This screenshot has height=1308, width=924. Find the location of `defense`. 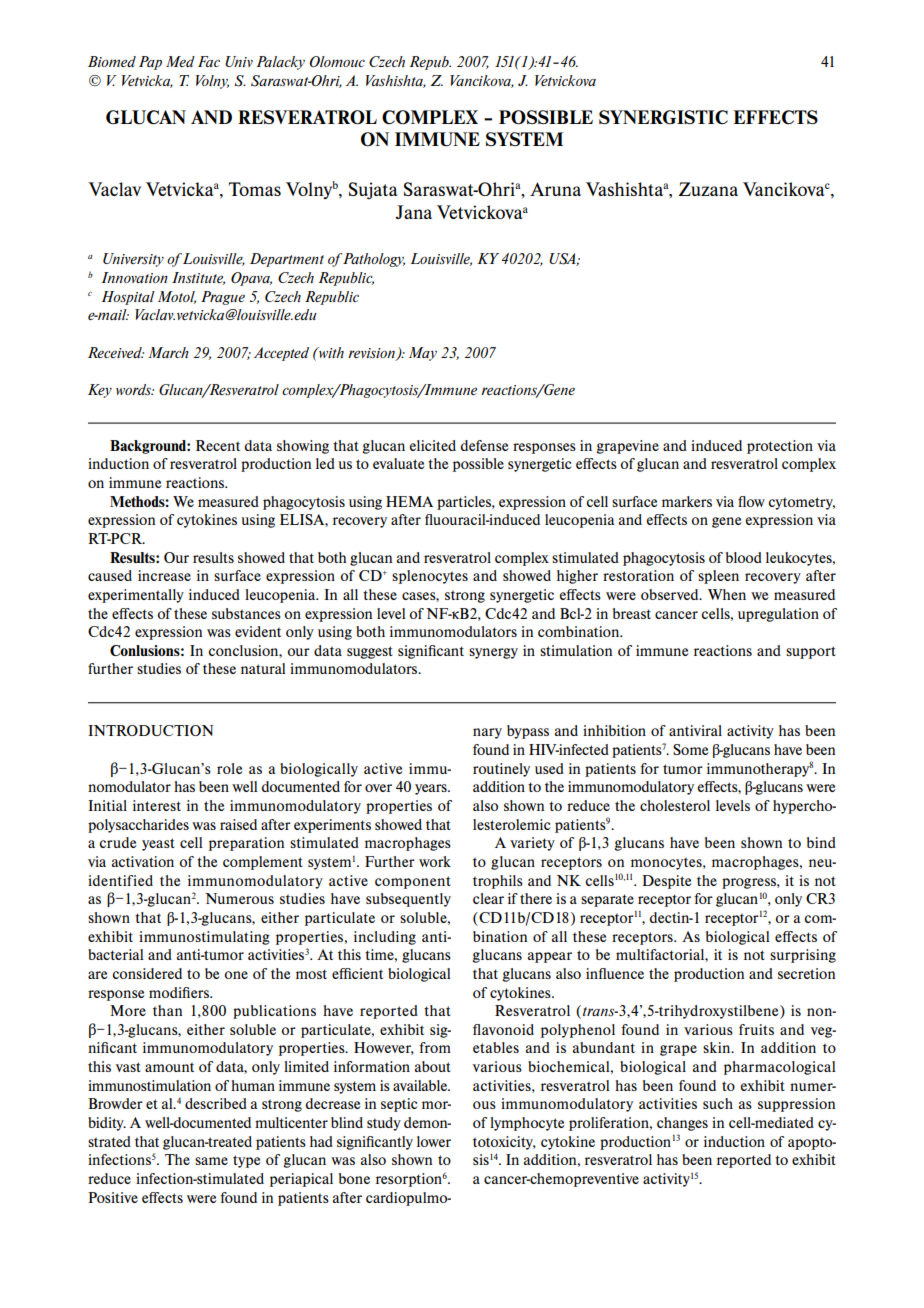

defense is located at coordinates (484, 445).
